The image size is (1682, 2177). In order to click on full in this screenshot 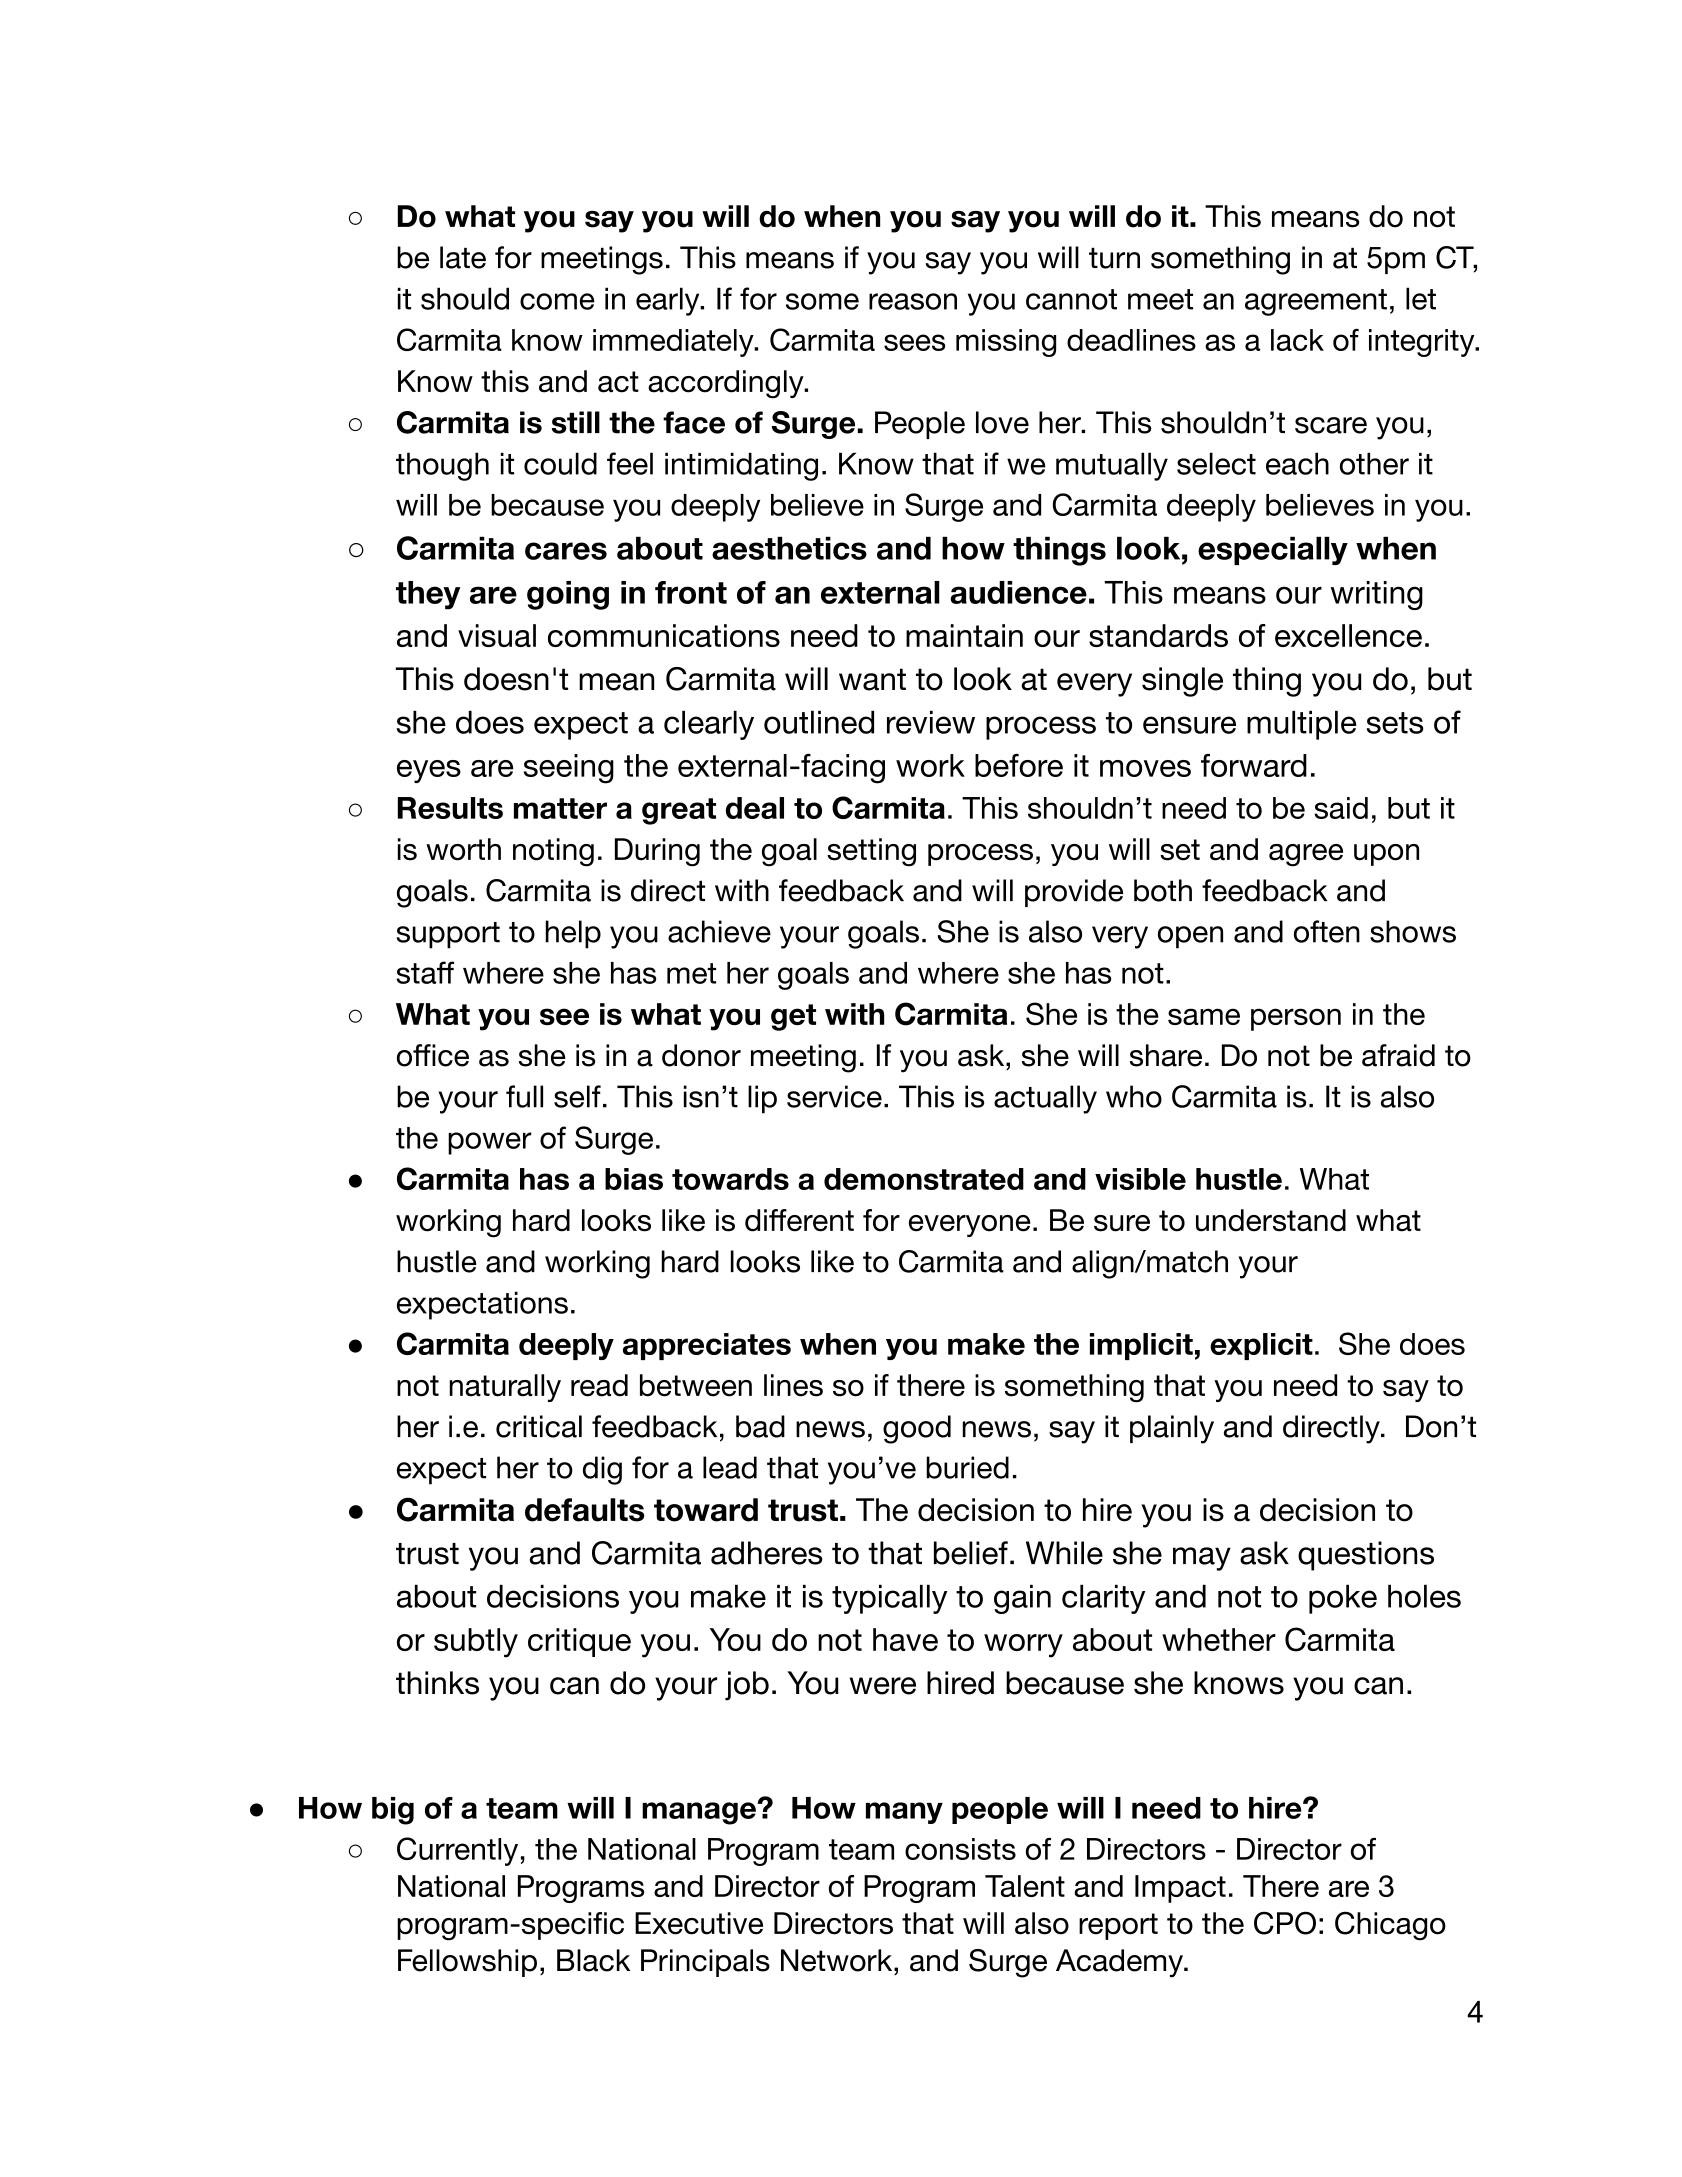, I will do `click(524, 1096)`.
